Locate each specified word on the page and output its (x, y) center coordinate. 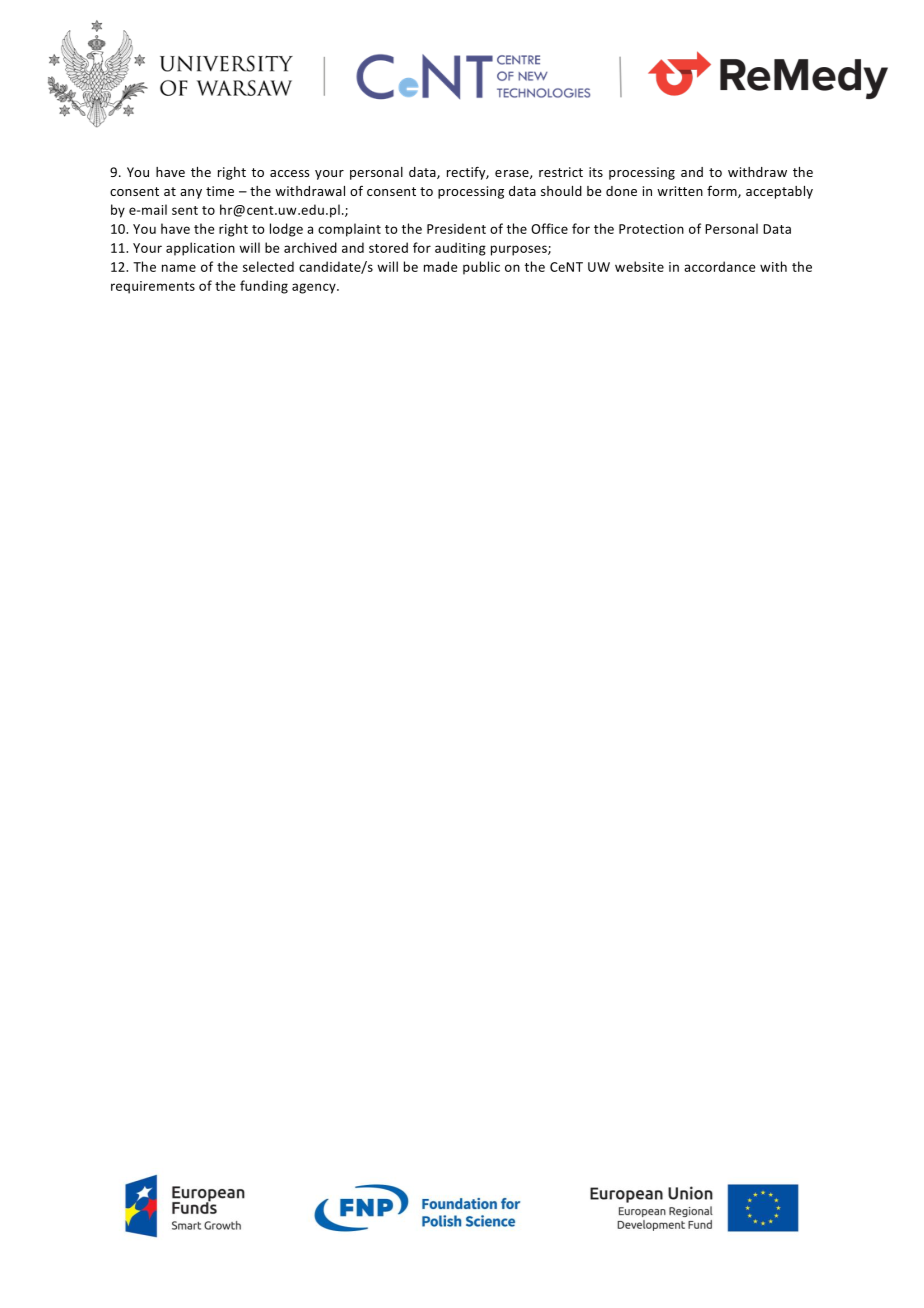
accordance (720, 266)
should (561, 191)
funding (264, 287)
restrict (561, 172)
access (289, 173)
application (200, 249)
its (596, 172)
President (456, 228)
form (723, 191)
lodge (286, 230)
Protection (651, 229)
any (191, 194)
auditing (460, 249)
